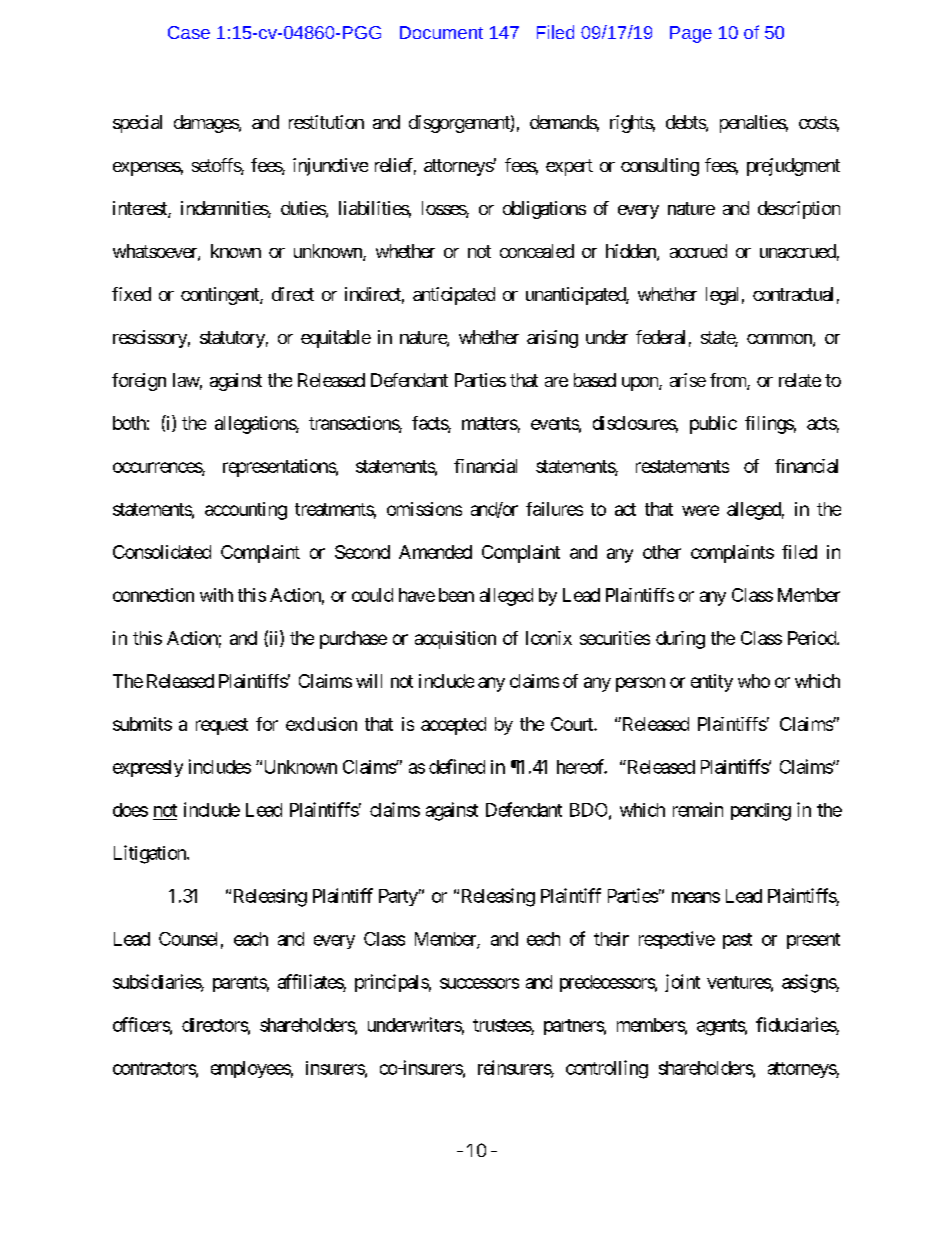 The width and height of the screenshot is (952, 1233). Describe the element at coordinates (148, 768) in the screenshot. I see `expressly` at that location.
